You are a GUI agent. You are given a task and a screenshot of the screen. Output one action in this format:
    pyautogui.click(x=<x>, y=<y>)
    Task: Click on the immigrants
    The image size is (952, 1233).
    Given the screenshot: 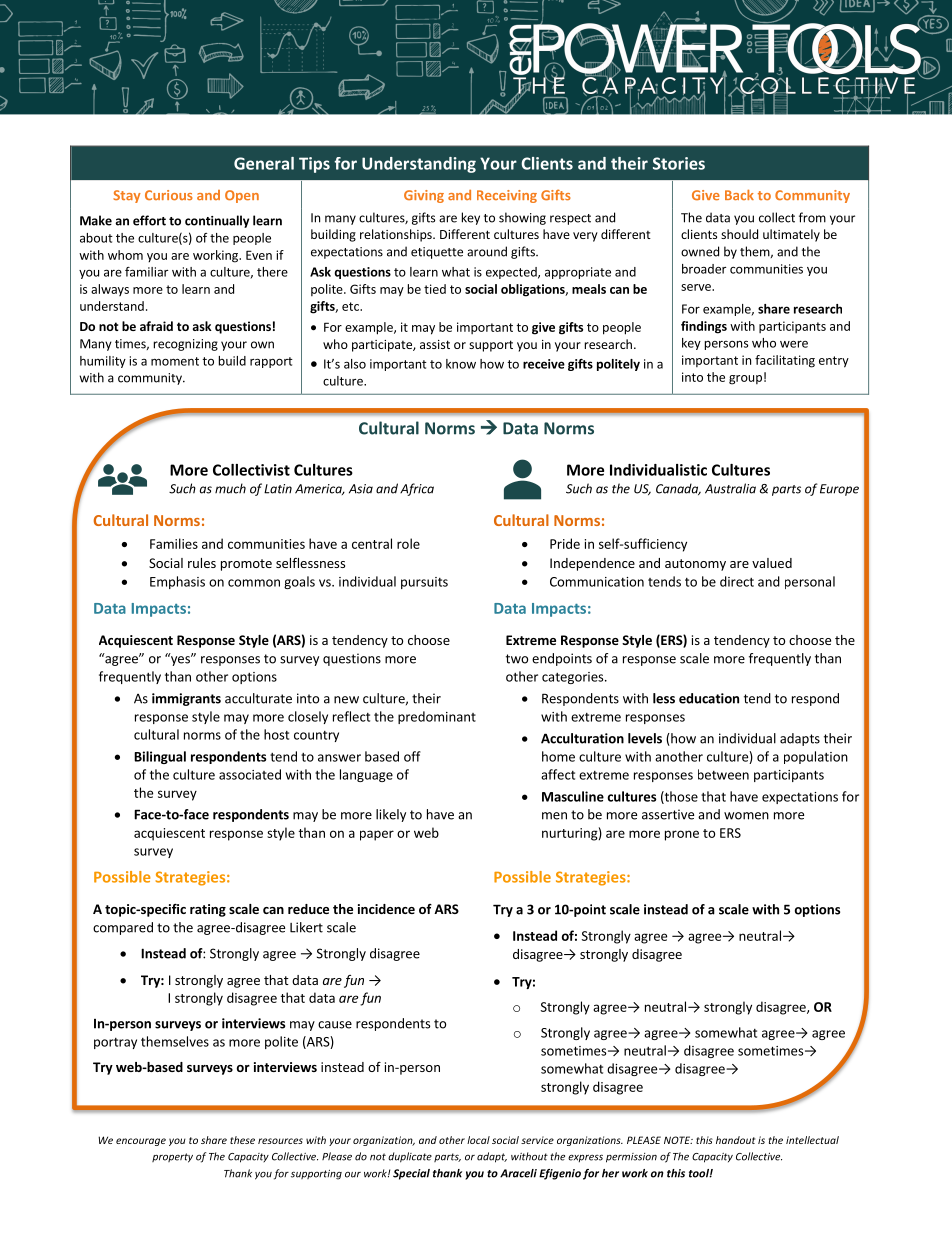 What is the action you would take?
    pyautogui.click(x=186, y=699)
